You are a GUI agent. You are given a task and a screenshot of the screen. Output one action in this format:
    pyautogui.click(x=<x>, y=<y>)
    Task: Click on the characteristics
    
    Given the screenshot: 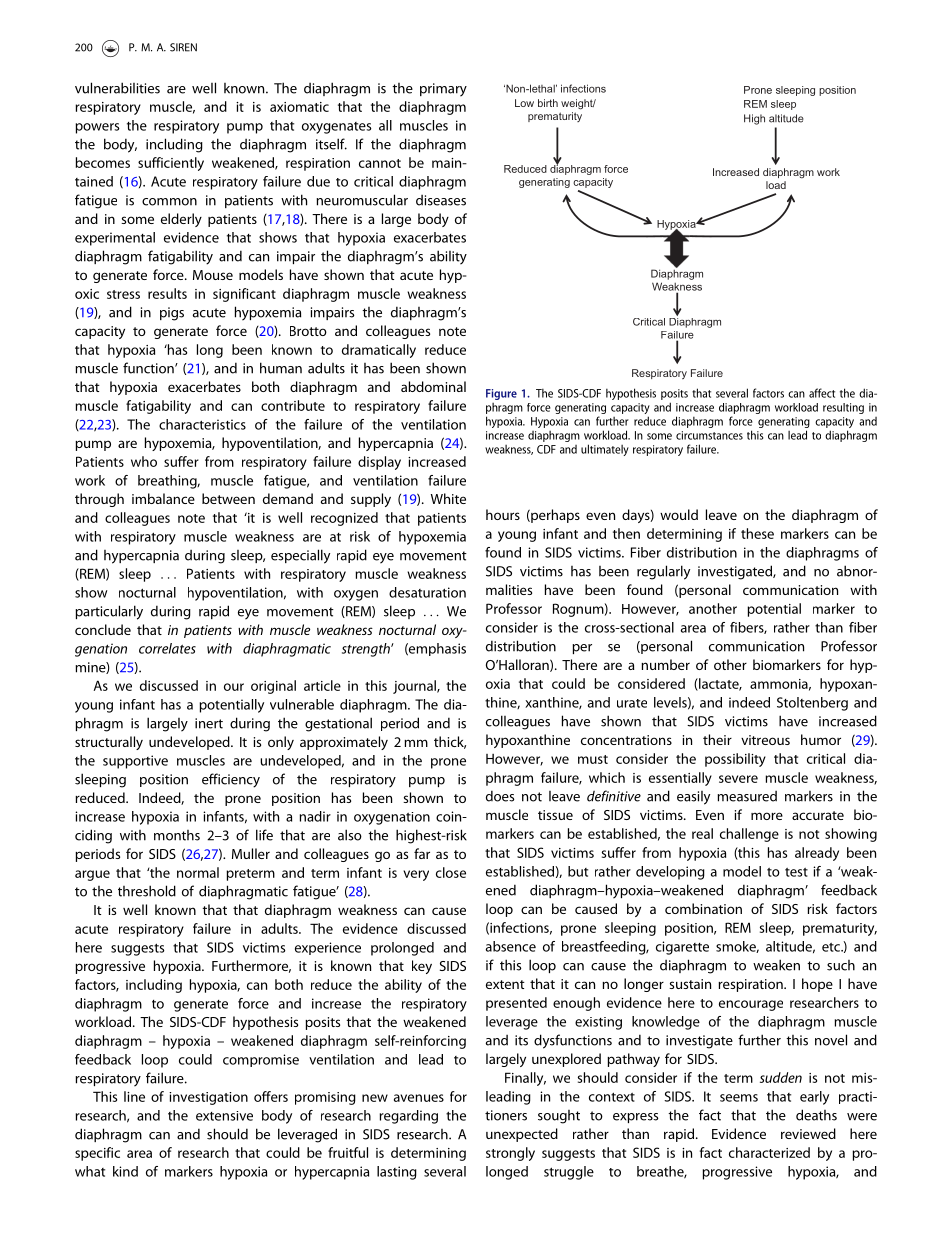 What is the action you would take?
    pyautogui.click(x=202, y=424)
